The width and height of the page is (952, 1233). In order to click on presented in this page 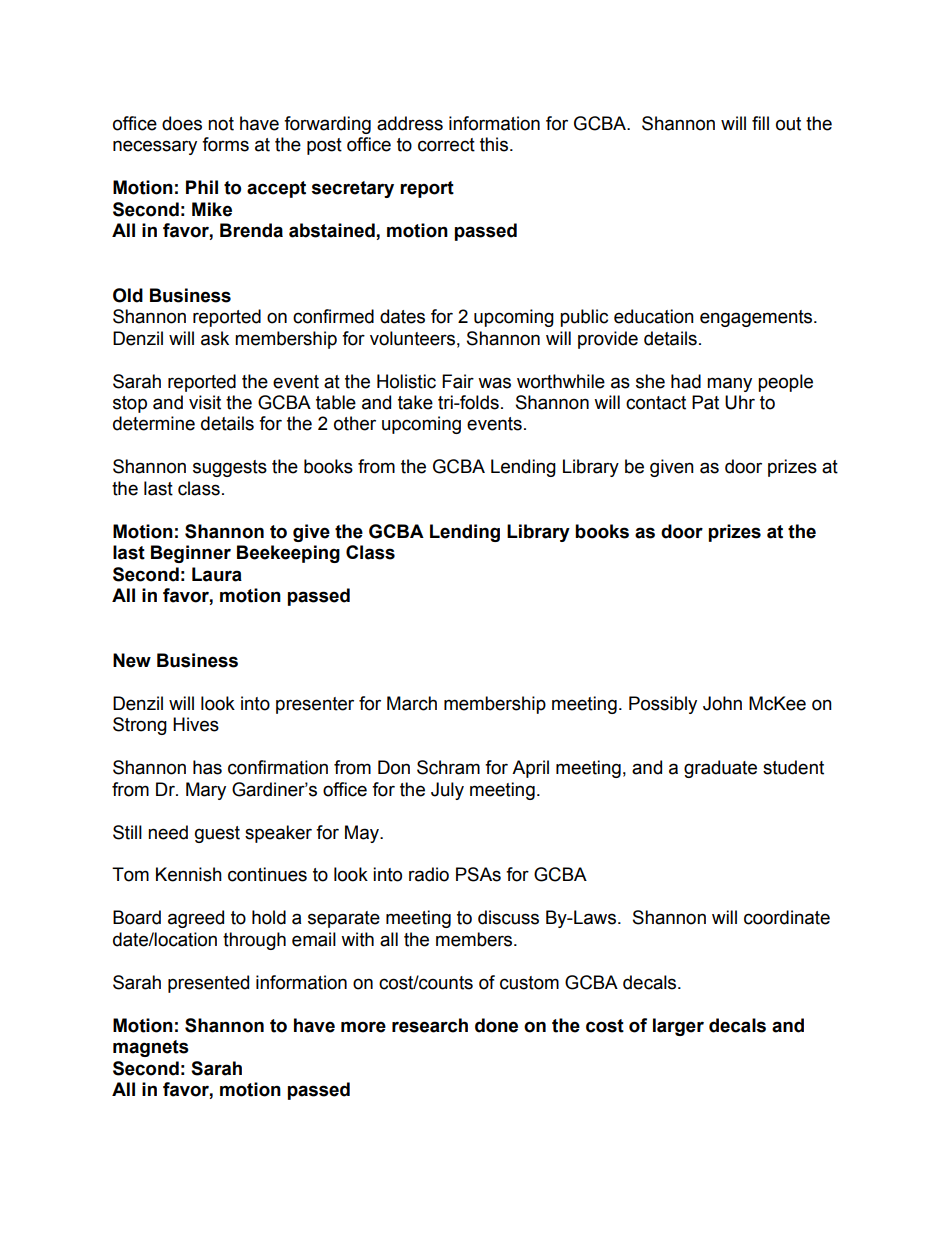, I will do `click(208, 984)`.
